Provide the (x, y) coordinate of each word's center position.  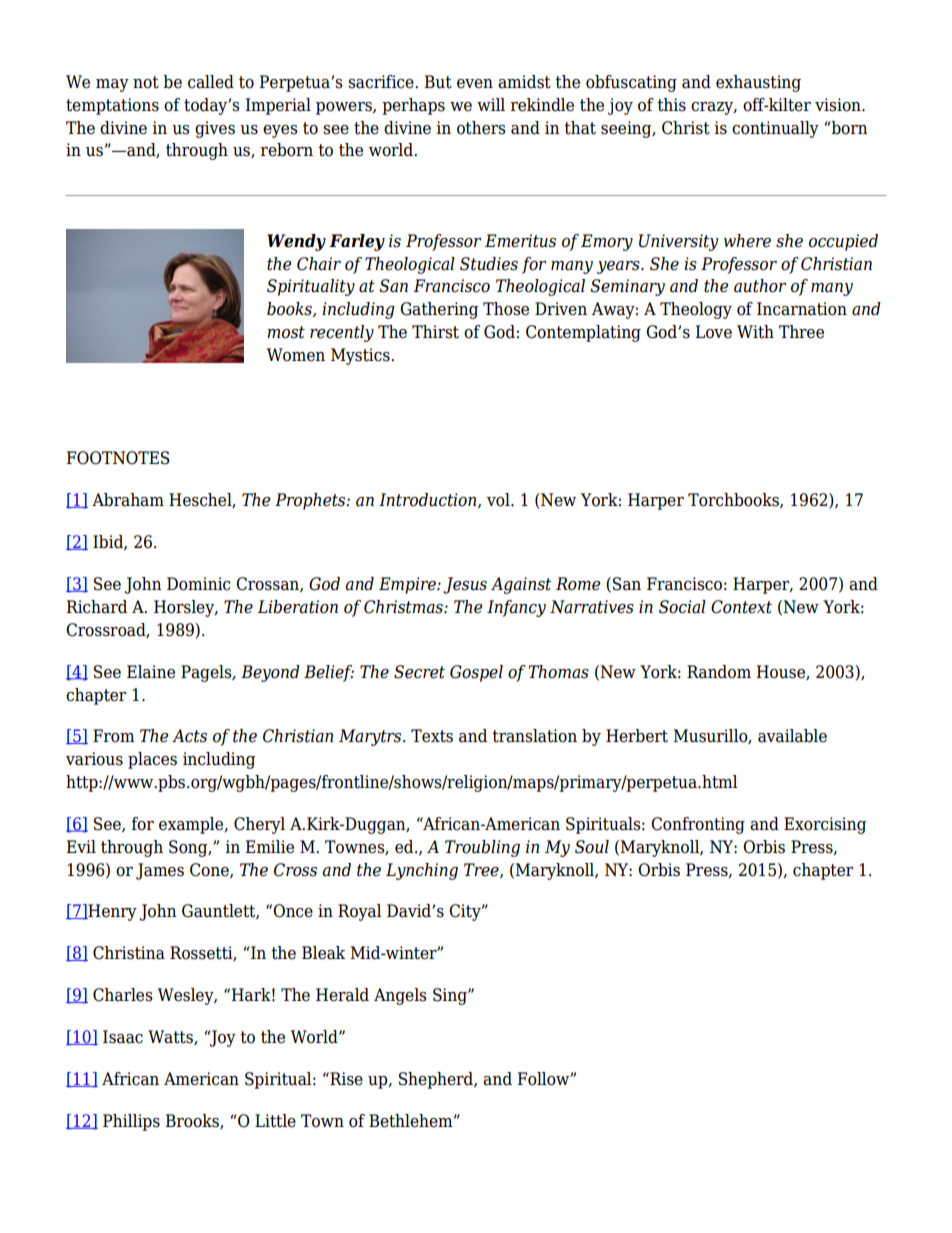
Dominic (198, 584)
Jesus (465, 585)
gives (215, 129)
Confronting (698, 825)
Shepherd (437, 1080)
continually (775, 129)
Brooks (193, 1121)
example (192, 825)
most (286, 332)
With (755, 332)
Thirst (435, 332)
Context (741, 607)
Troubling (482, 848)
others (481, 128)
